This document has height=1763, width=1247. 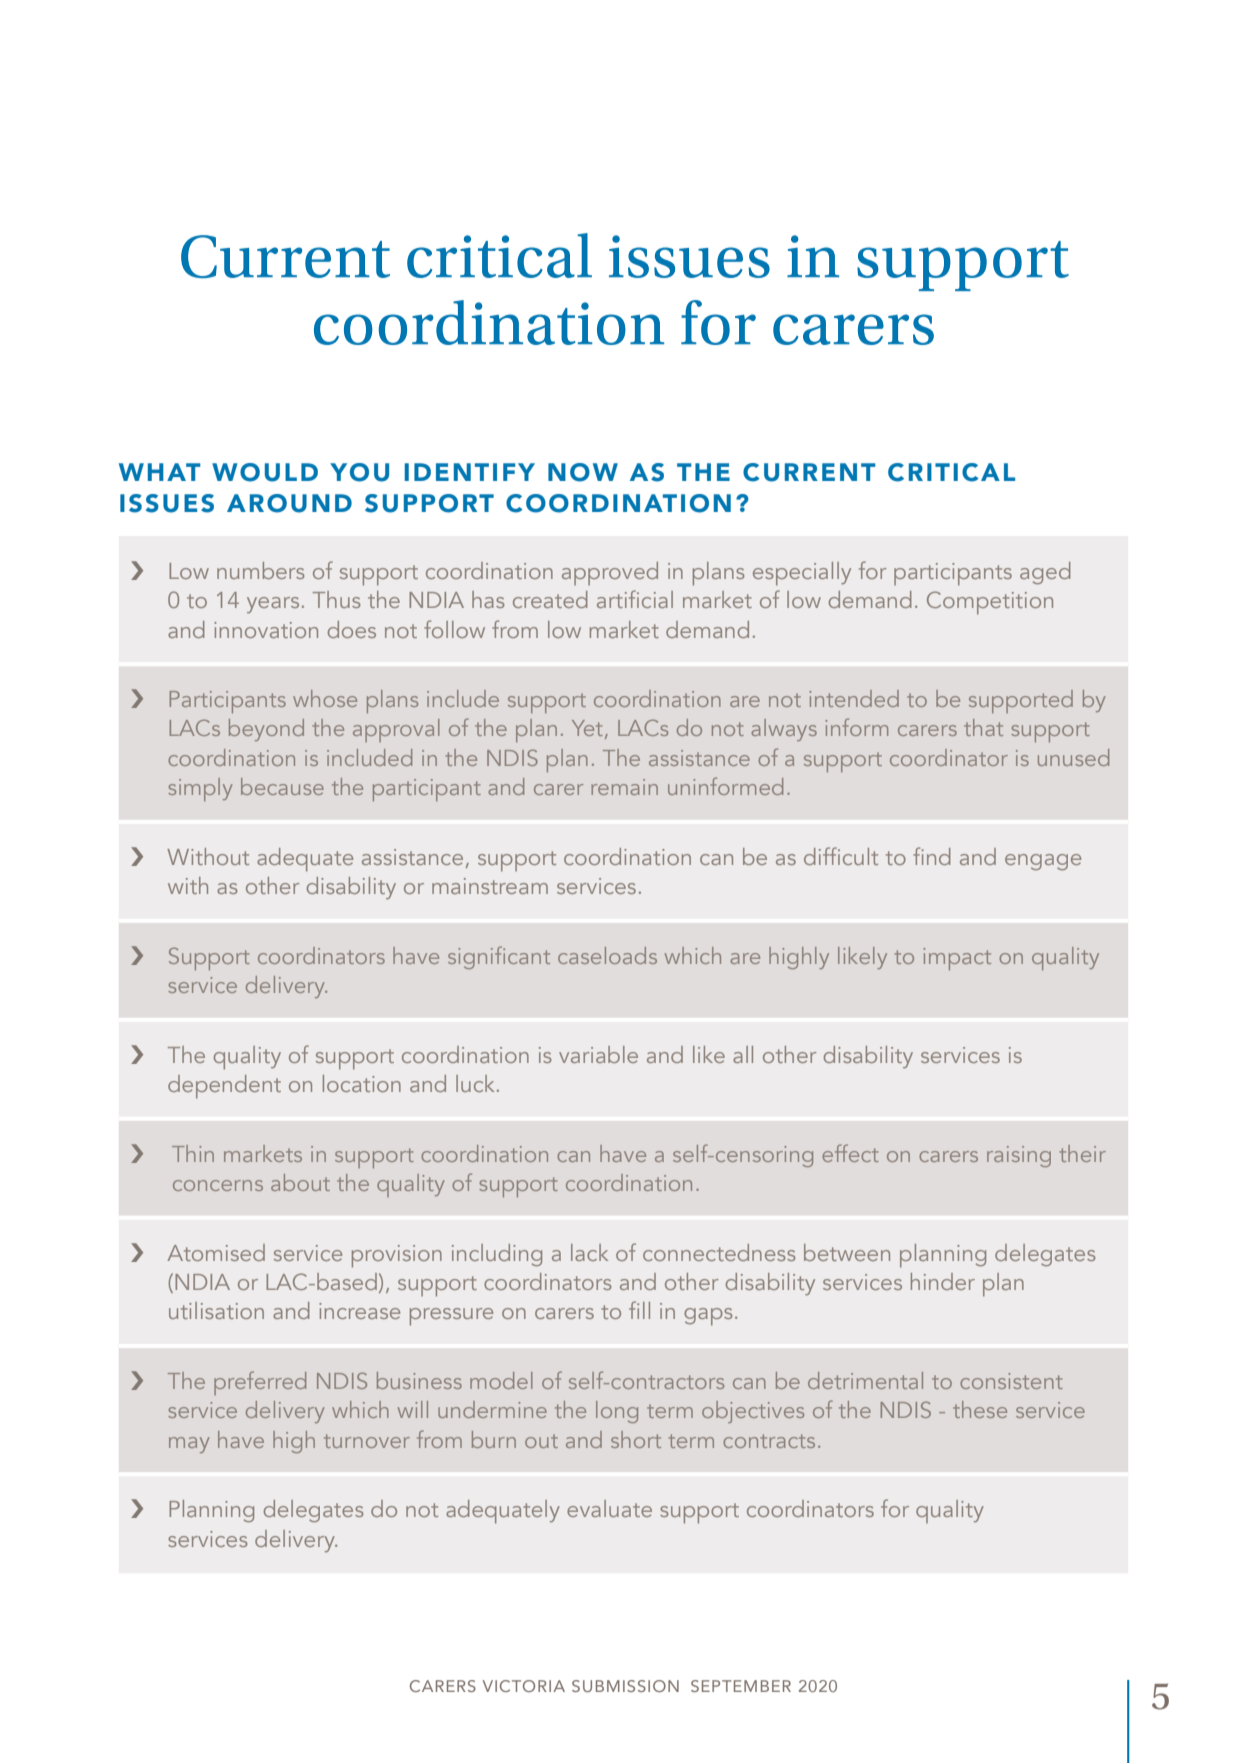 What do you see at coordinates (1045, 573) in the document?
I see `aged` at bounding box center [1045, 573].
